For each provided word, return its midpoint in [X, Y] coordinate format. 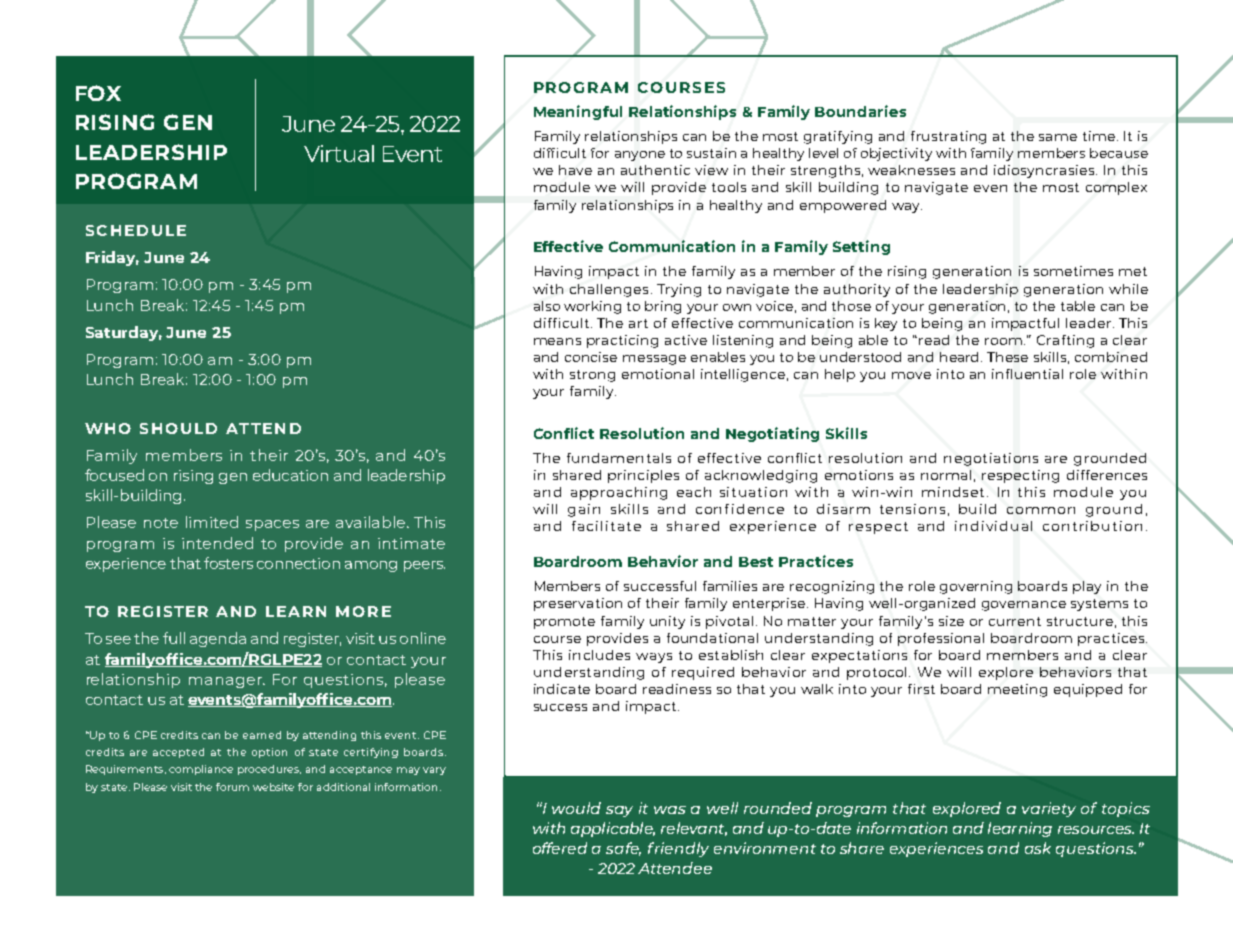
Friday [112, 258]
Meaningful [578, 112]
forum [232, 787]
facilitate [606, 526]
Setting [861, 247]
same [1058, 137]
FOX [98, 93]
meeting [1017, 690]
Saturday [124, 333]
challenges [609, 290]
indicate [562, 689]
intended [217, 543]
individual [993, 526]
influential [1027, 374]
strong [592, 376]
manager [226, 682]
